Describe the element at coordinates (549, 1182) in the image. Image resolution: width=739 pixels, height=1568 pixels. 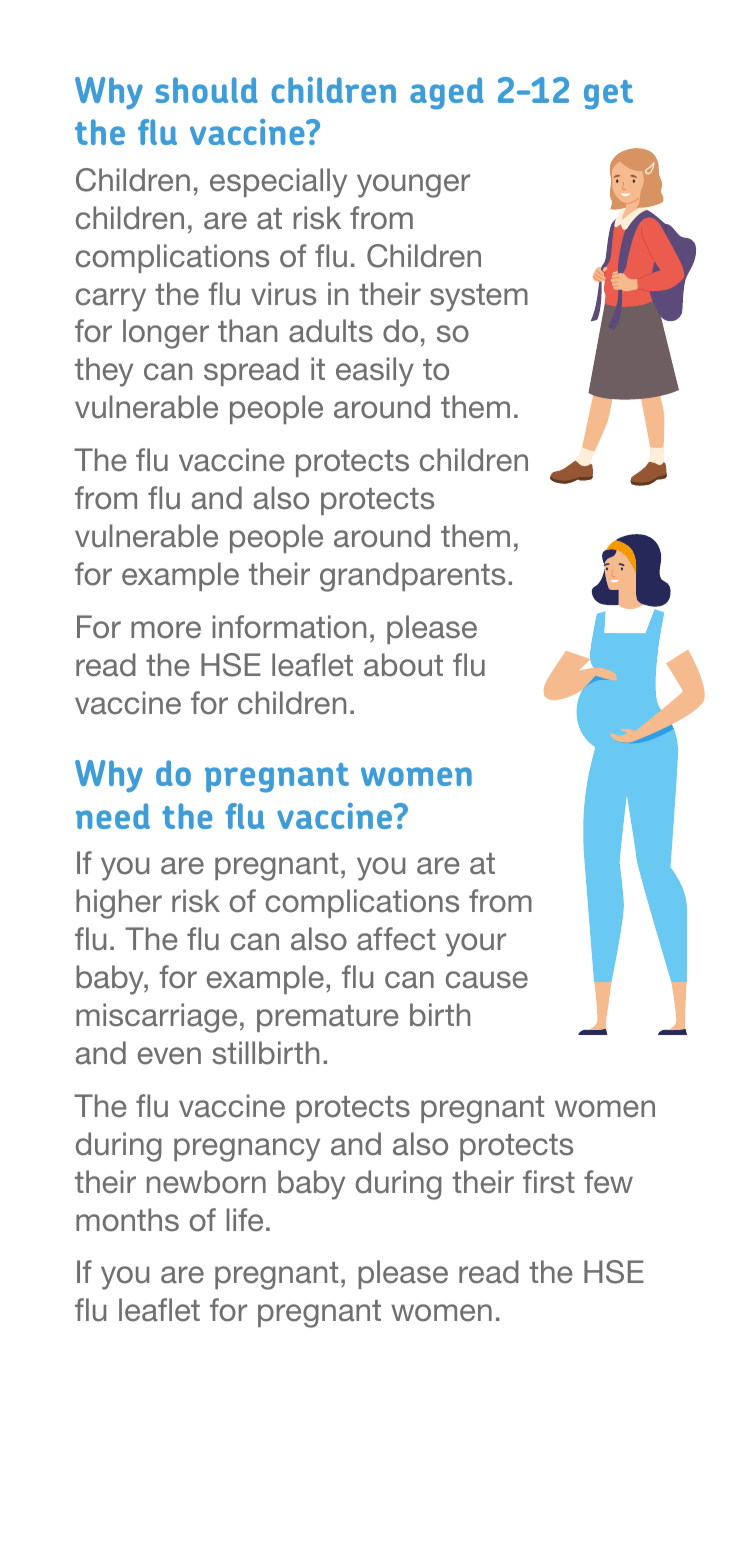
I see `first` at that location.
